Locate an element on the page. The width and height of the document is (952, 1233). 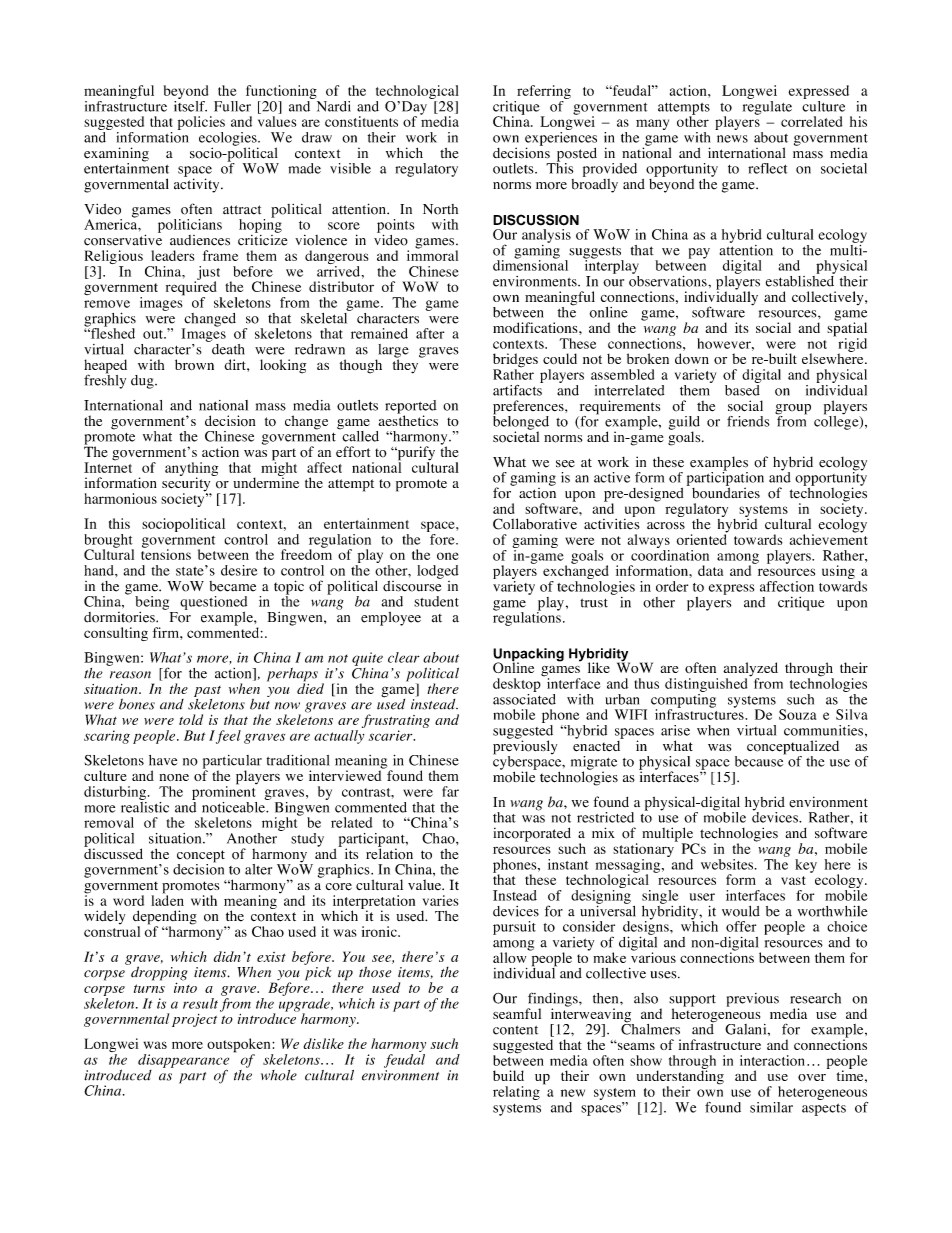
based is located at coordinates (742, 389).
